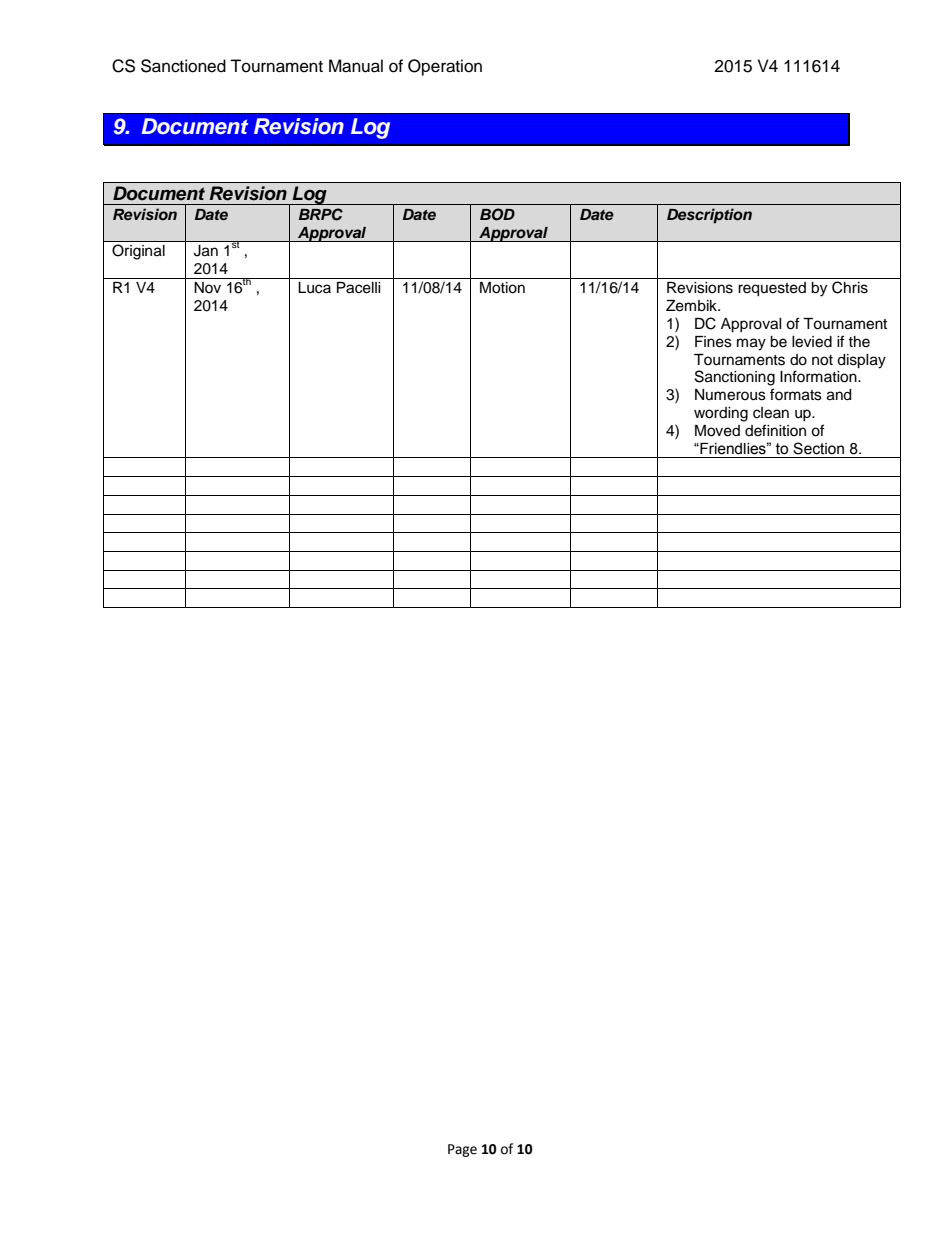 This page has height=1233, width=952. Describe the element at coordinates (818, 448) in the page. I see `Section` at that location.
